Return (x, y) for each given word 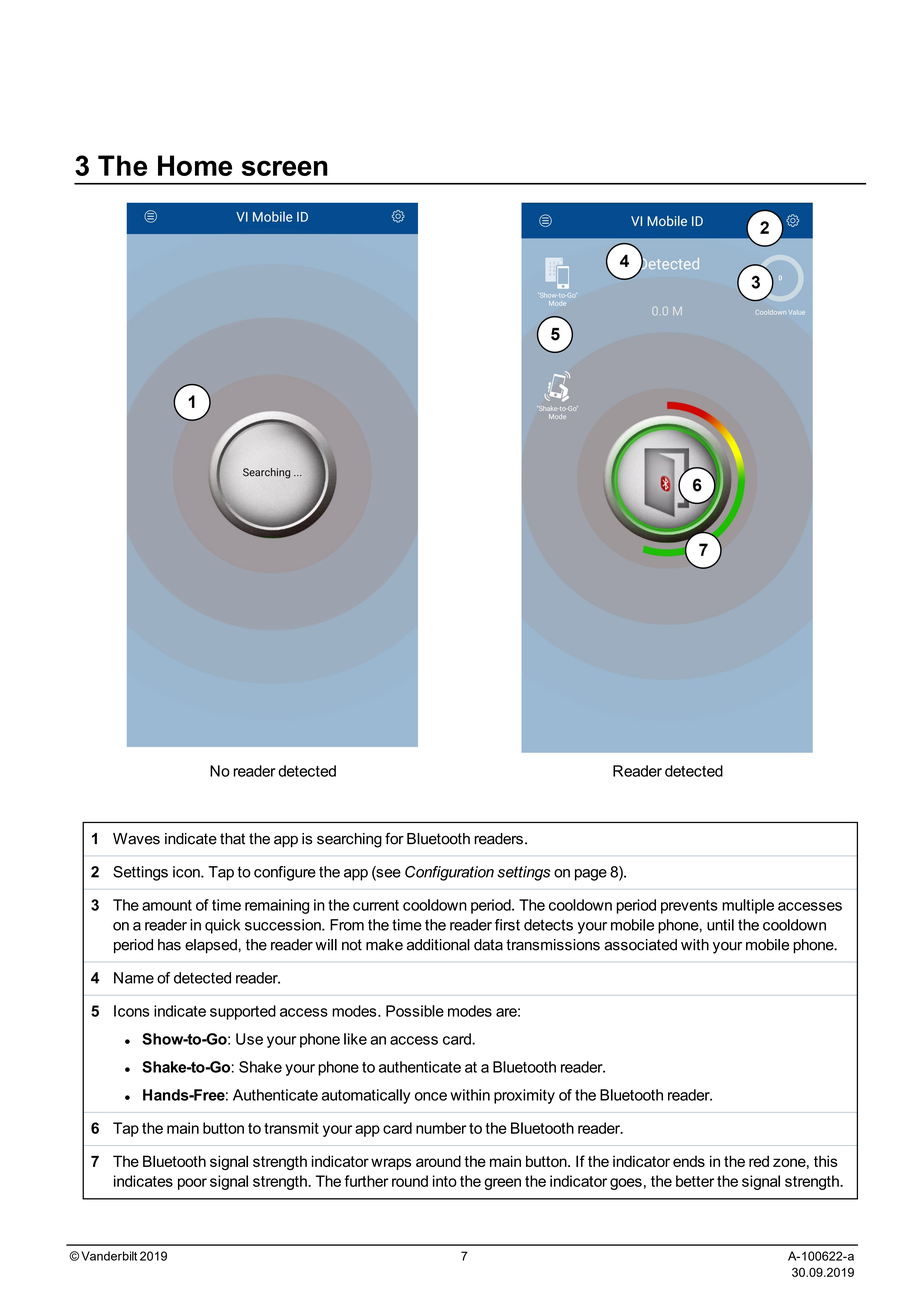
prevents (689, 907)
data (488, 945)
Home (195, 165)
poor (192, 1184)
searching (349, 840)
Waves (136, 839)
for (394, 838)
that (232, 839)
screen (285, 168)
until (720, 925)
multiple (748, 906)
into (445, 1181)
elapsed (211, 946)
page (591, 875)
